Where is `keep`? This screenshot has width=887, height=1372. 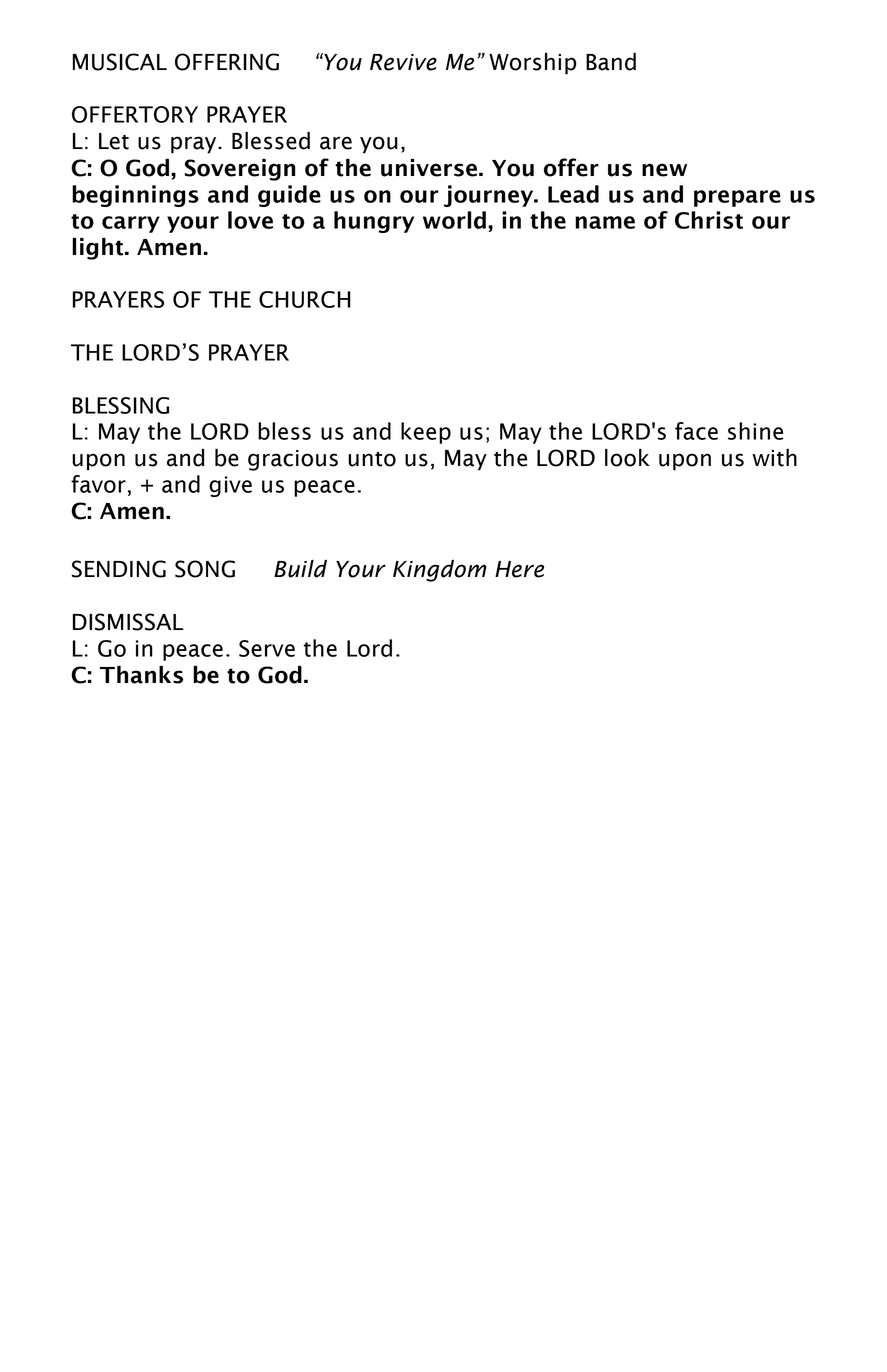 keep is located at coordinates (426, 433).
